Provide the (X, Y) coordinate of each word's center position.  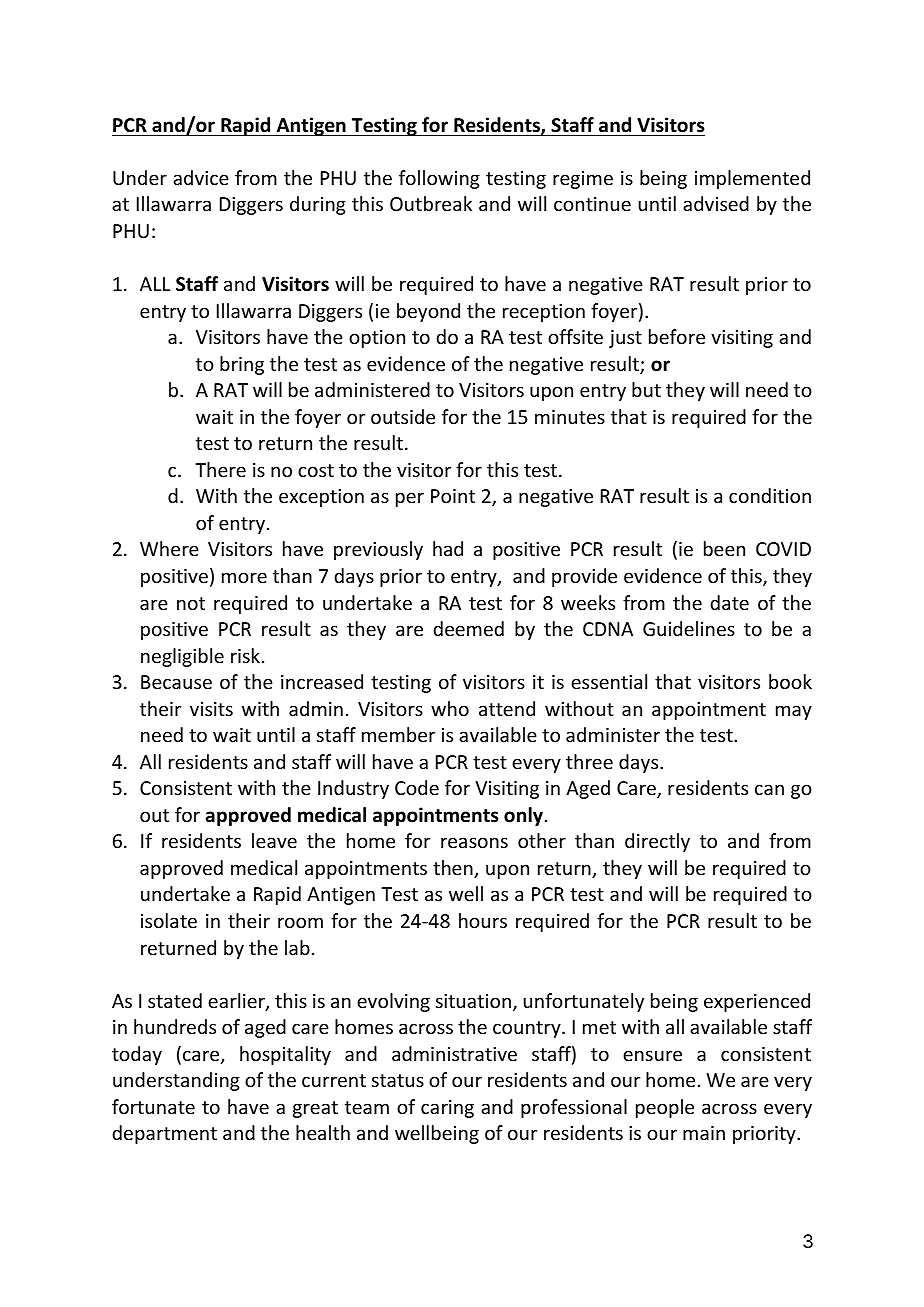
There (220, 469)
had (448, 548)
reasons (474, 842)
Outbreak (431, 203)
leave (274, 840)
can (769, 789)
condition (770, 495)
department (164, 1134)
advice (201, 177)
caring (447, 1109)
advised (716, 203)
